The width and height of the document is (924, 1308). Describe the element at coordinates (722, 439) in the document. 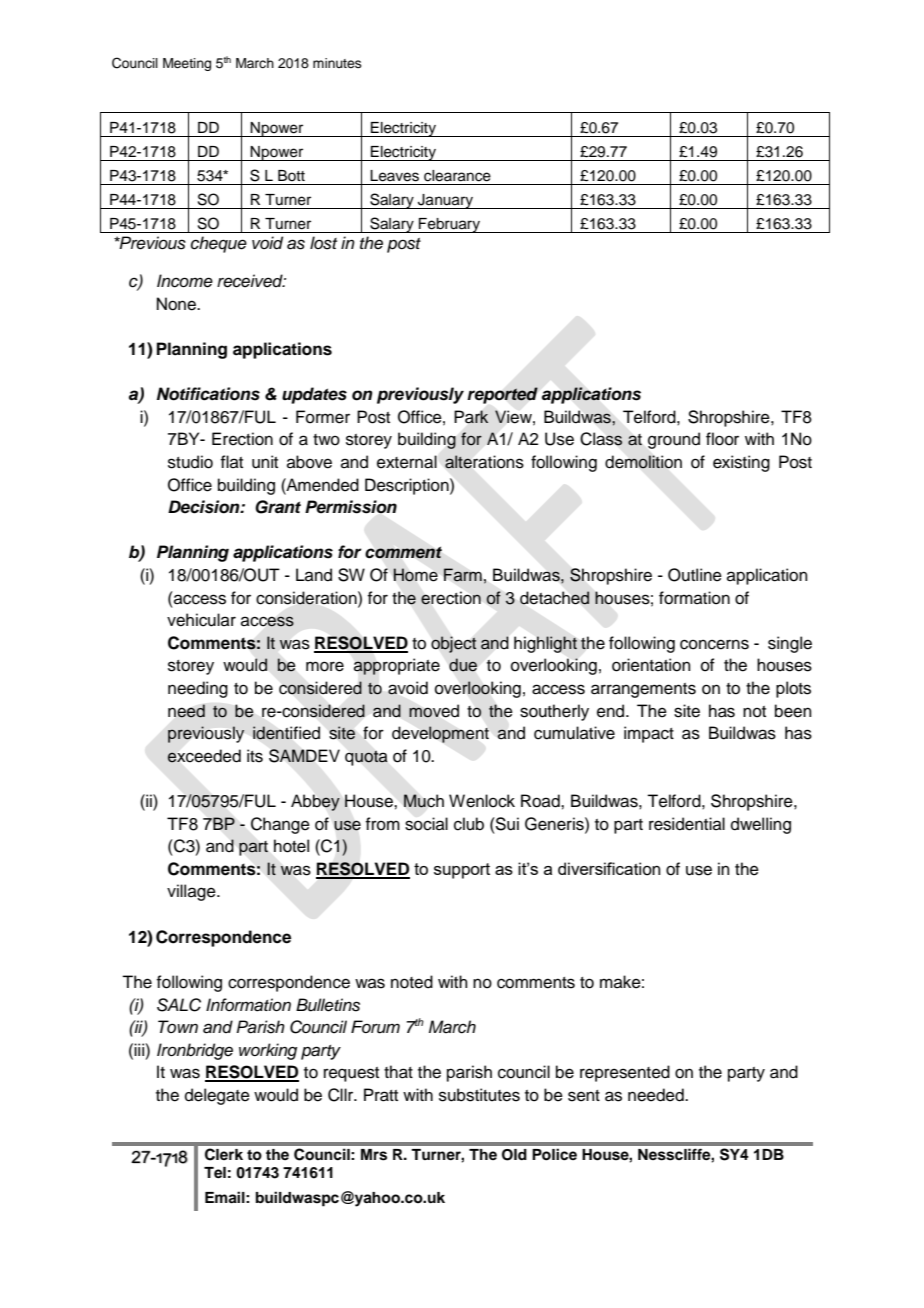

I see `floor` at that location.
